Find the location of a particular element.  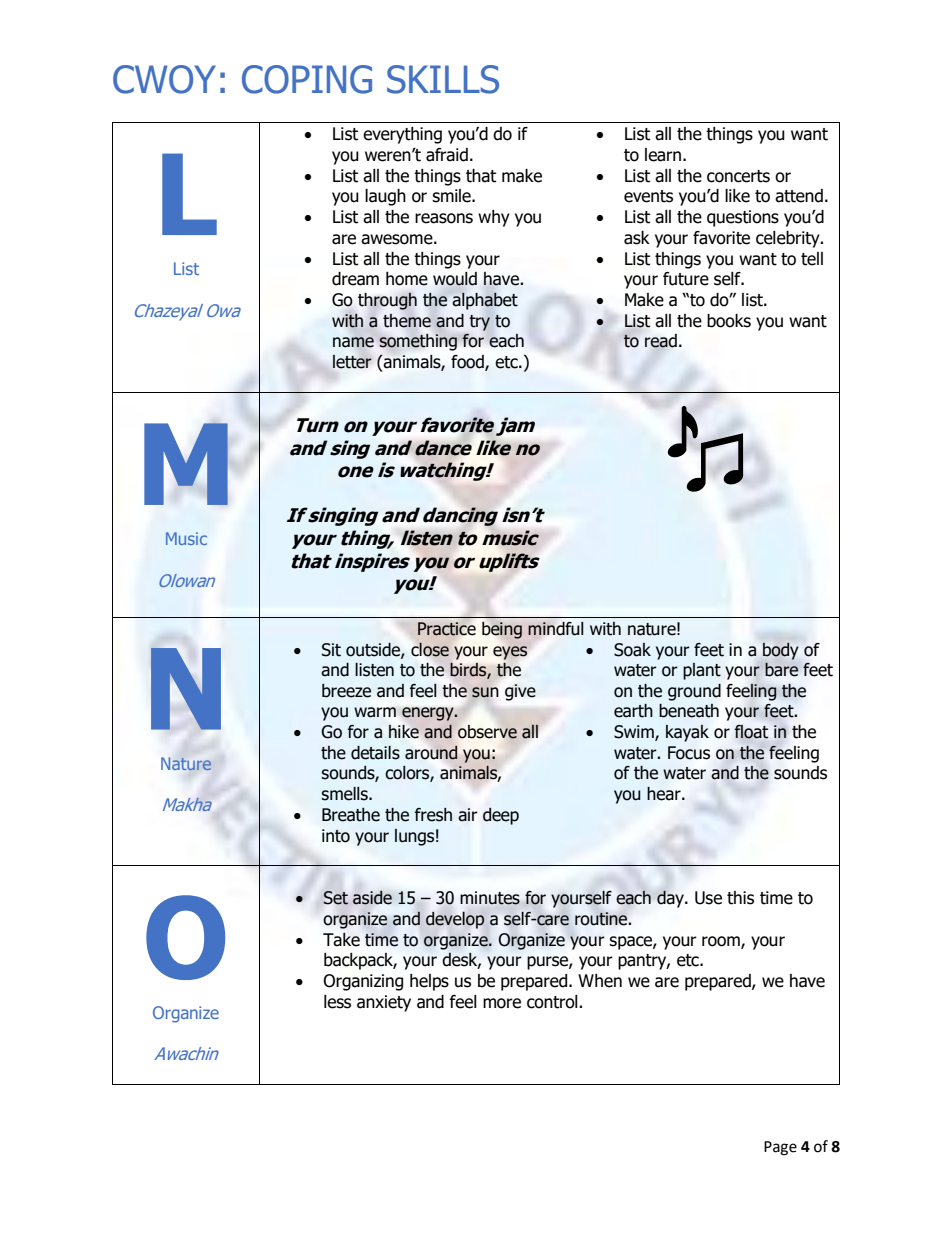

anxiety is located at coordinates (384, 1003).
